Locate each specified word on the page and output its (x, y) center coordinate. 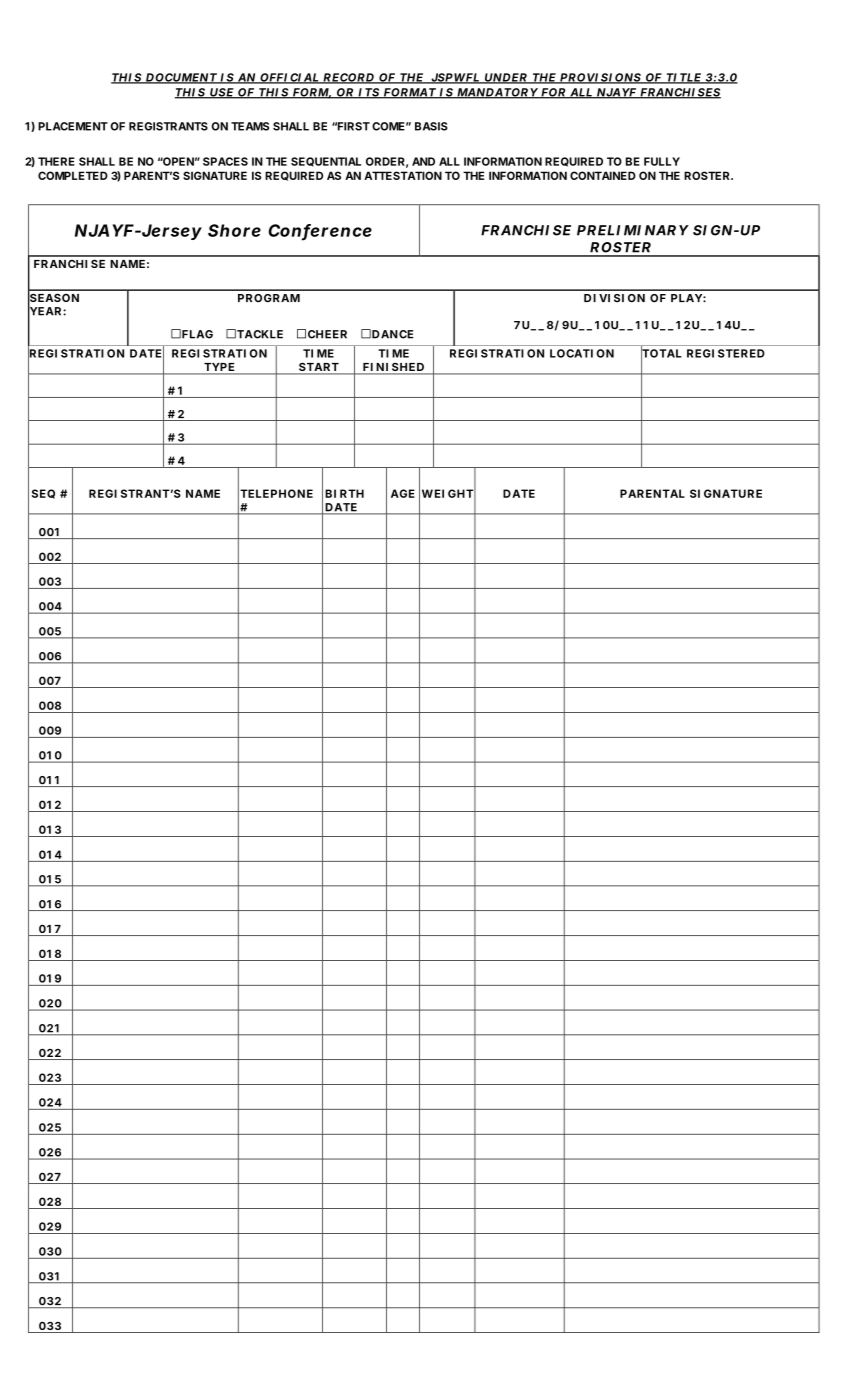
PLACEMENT (73, 126)
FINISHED (393, 368)
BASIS (431, 126)
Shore (234, 230)
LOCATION (582, 353)
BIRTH (344, 493)
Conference (320, 231)
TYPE (219, 367)
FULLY (662, 161)
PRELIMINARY (632, 230)
